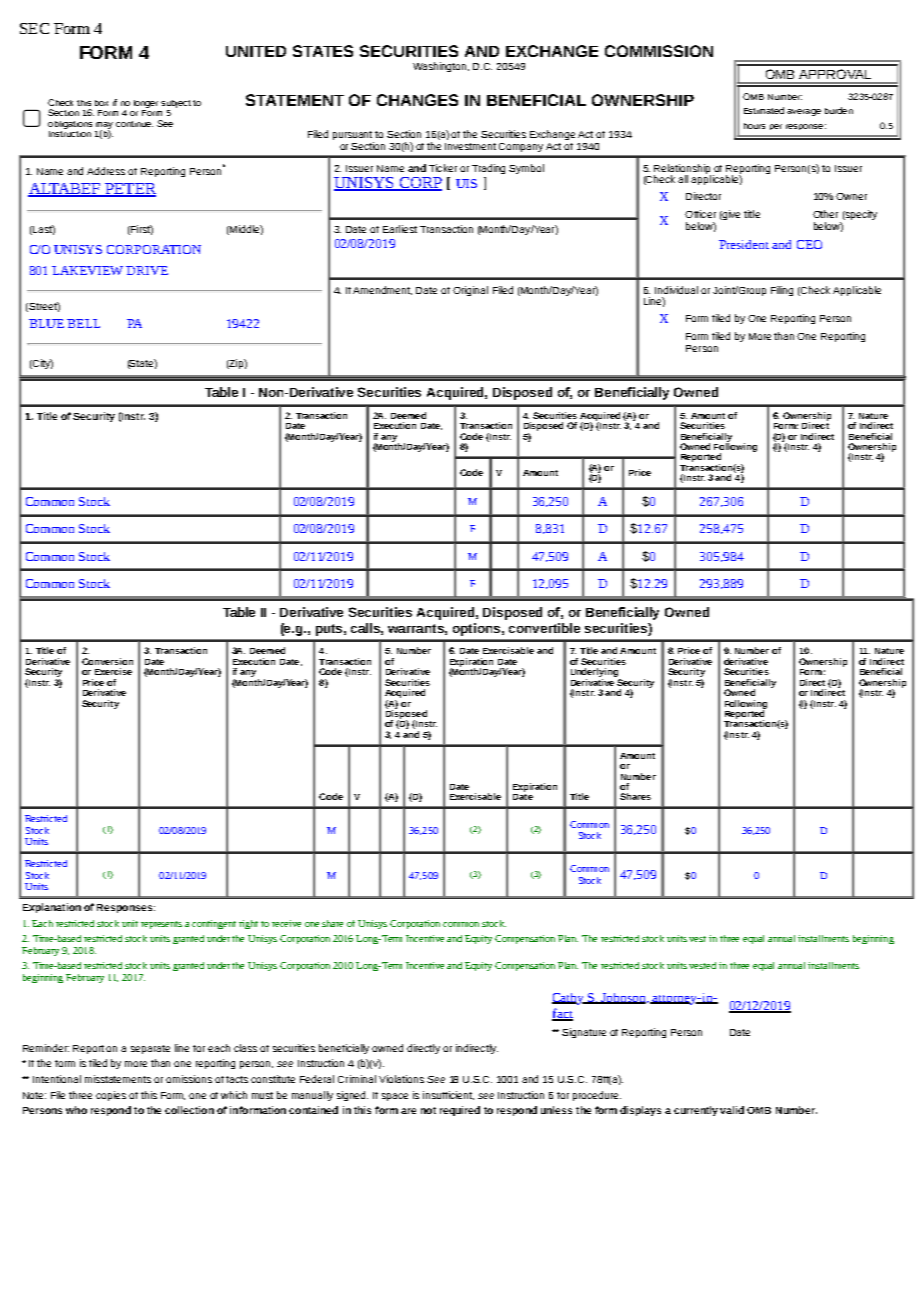 The width and height of the screenshot is (924, 1308). I want to click on Estimated, so click(764, 110).
